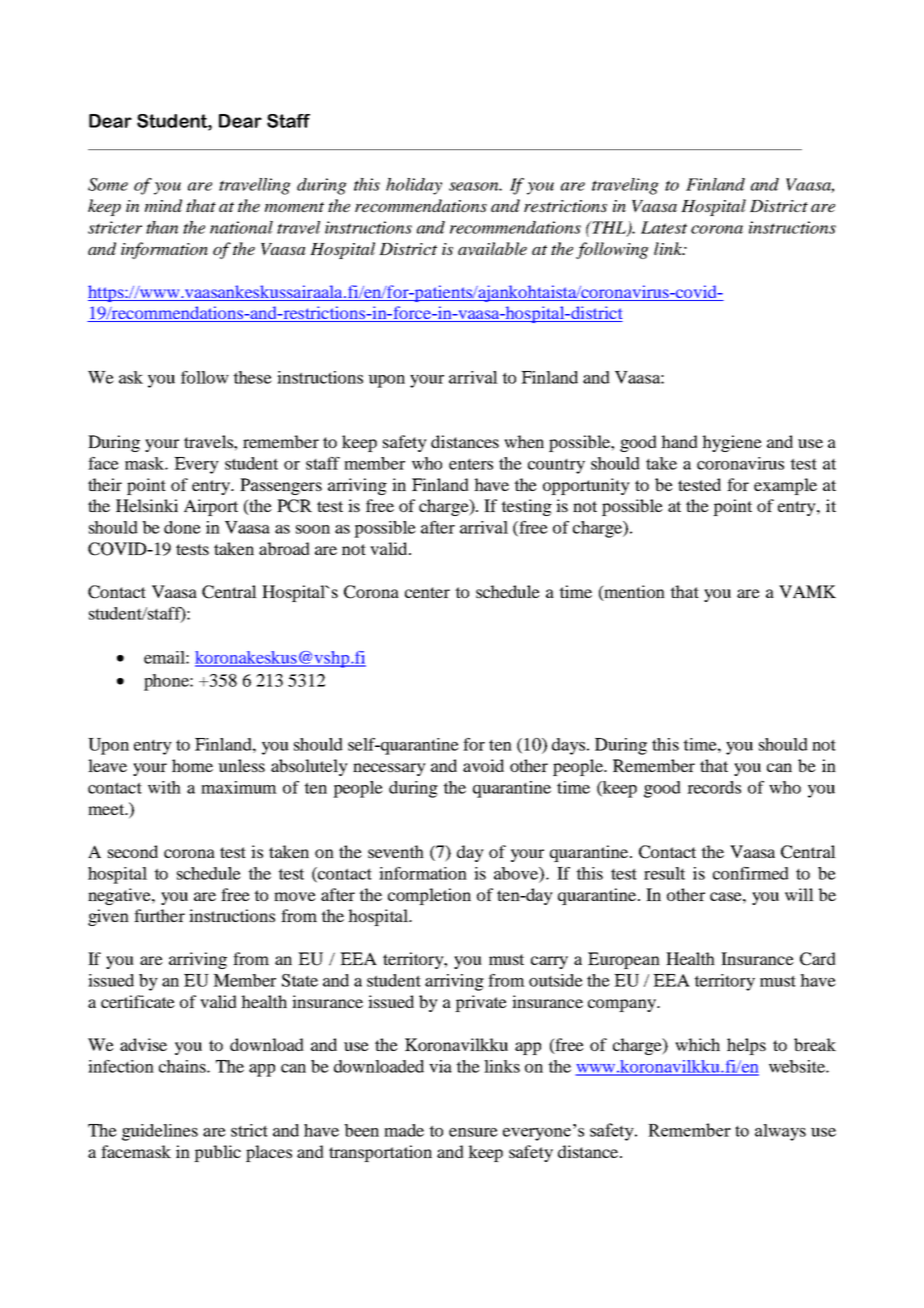 This screenshot has width=924, height=1308. What do you see at coordinates (785, 486) in the screenshot?
I see `example` at bounding box center [785, 486].
